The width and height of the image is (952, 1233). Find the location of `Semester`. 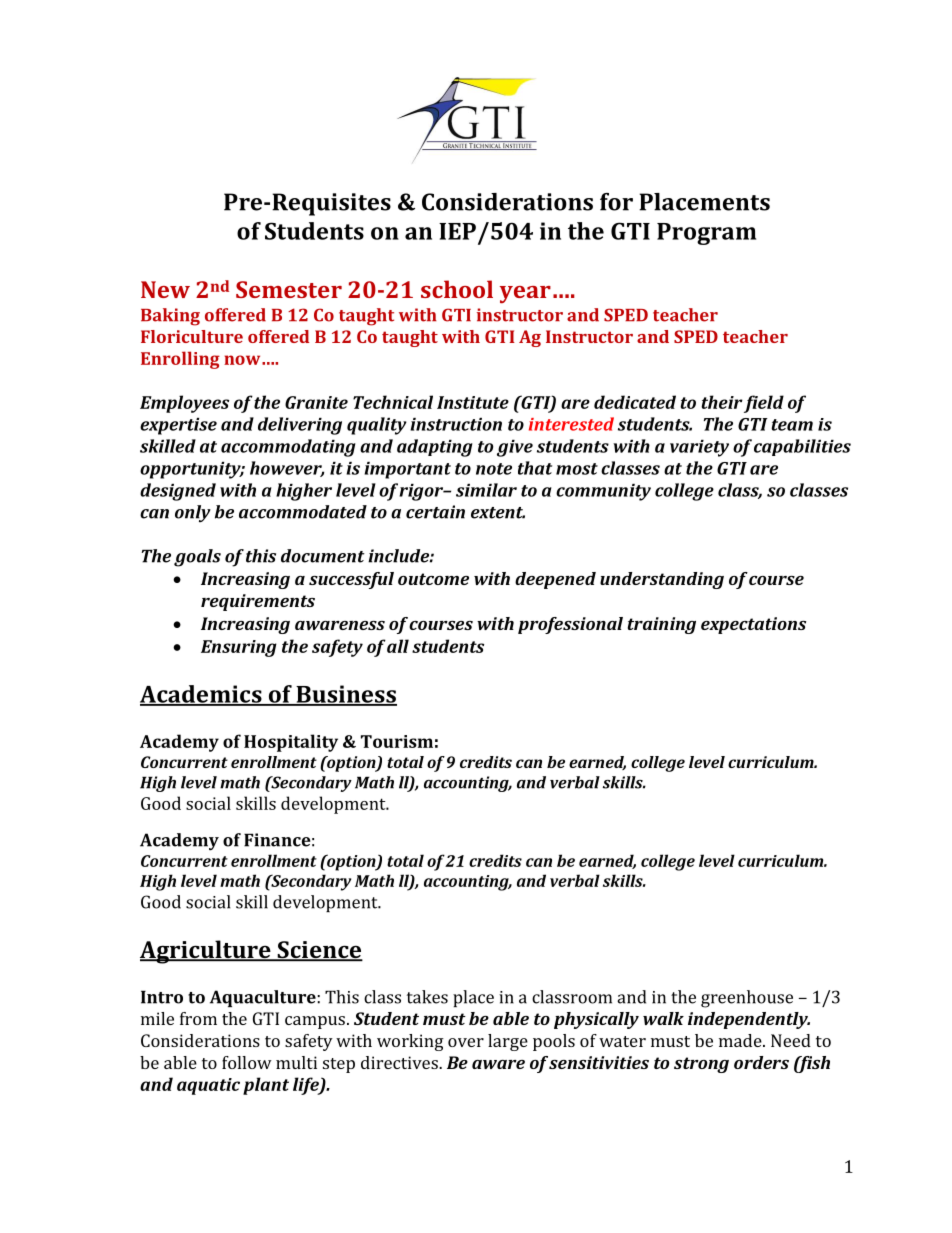

Semester is located at coordinates (289, 289).
